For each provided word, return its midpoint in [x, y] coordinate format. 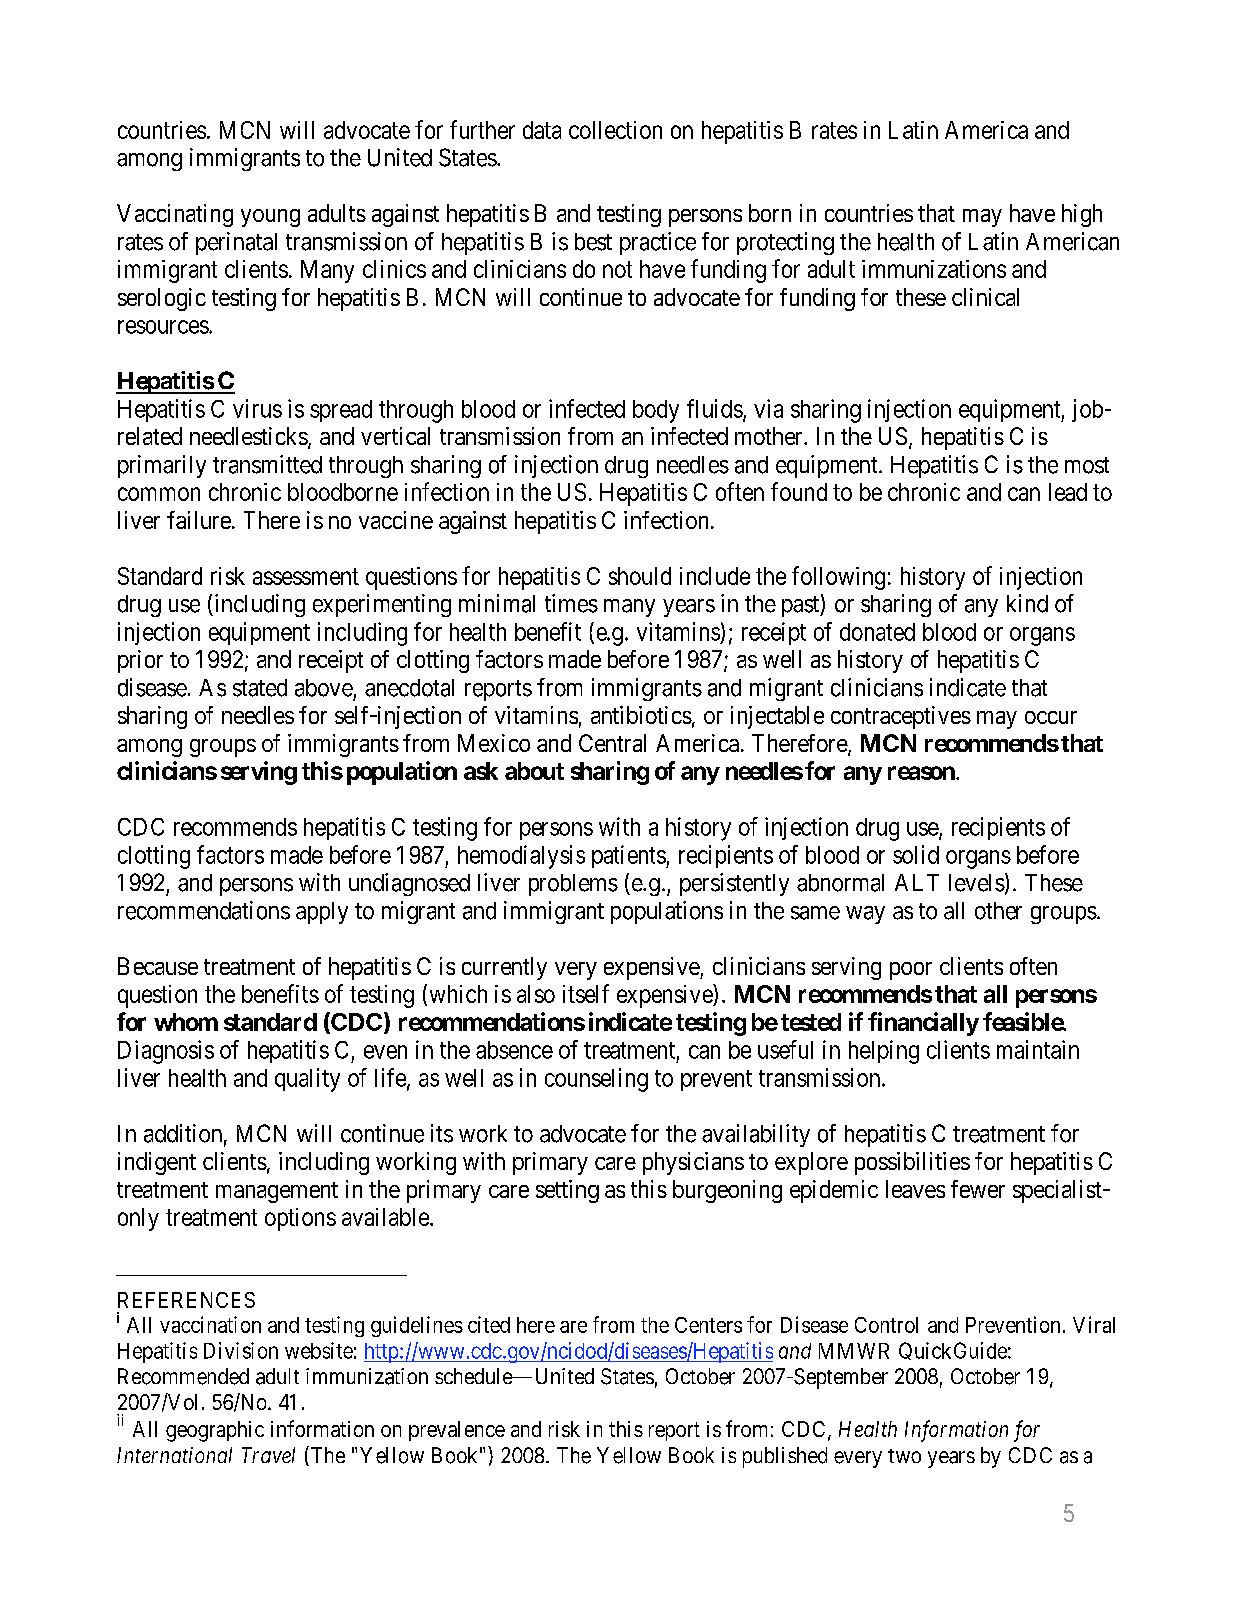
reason [922, 773]
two [904, 1456]
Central [612, 743]
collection [615, 130]
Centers [708, 1325]
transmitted [267, 464]
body [656, 411]
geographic [215, 1431]
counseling [596, 1080]
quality [307, 1080]
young [270, 218]
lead [1068, 492]
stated [260, 688]
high [1082, 215]
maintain [1038, 1049]
